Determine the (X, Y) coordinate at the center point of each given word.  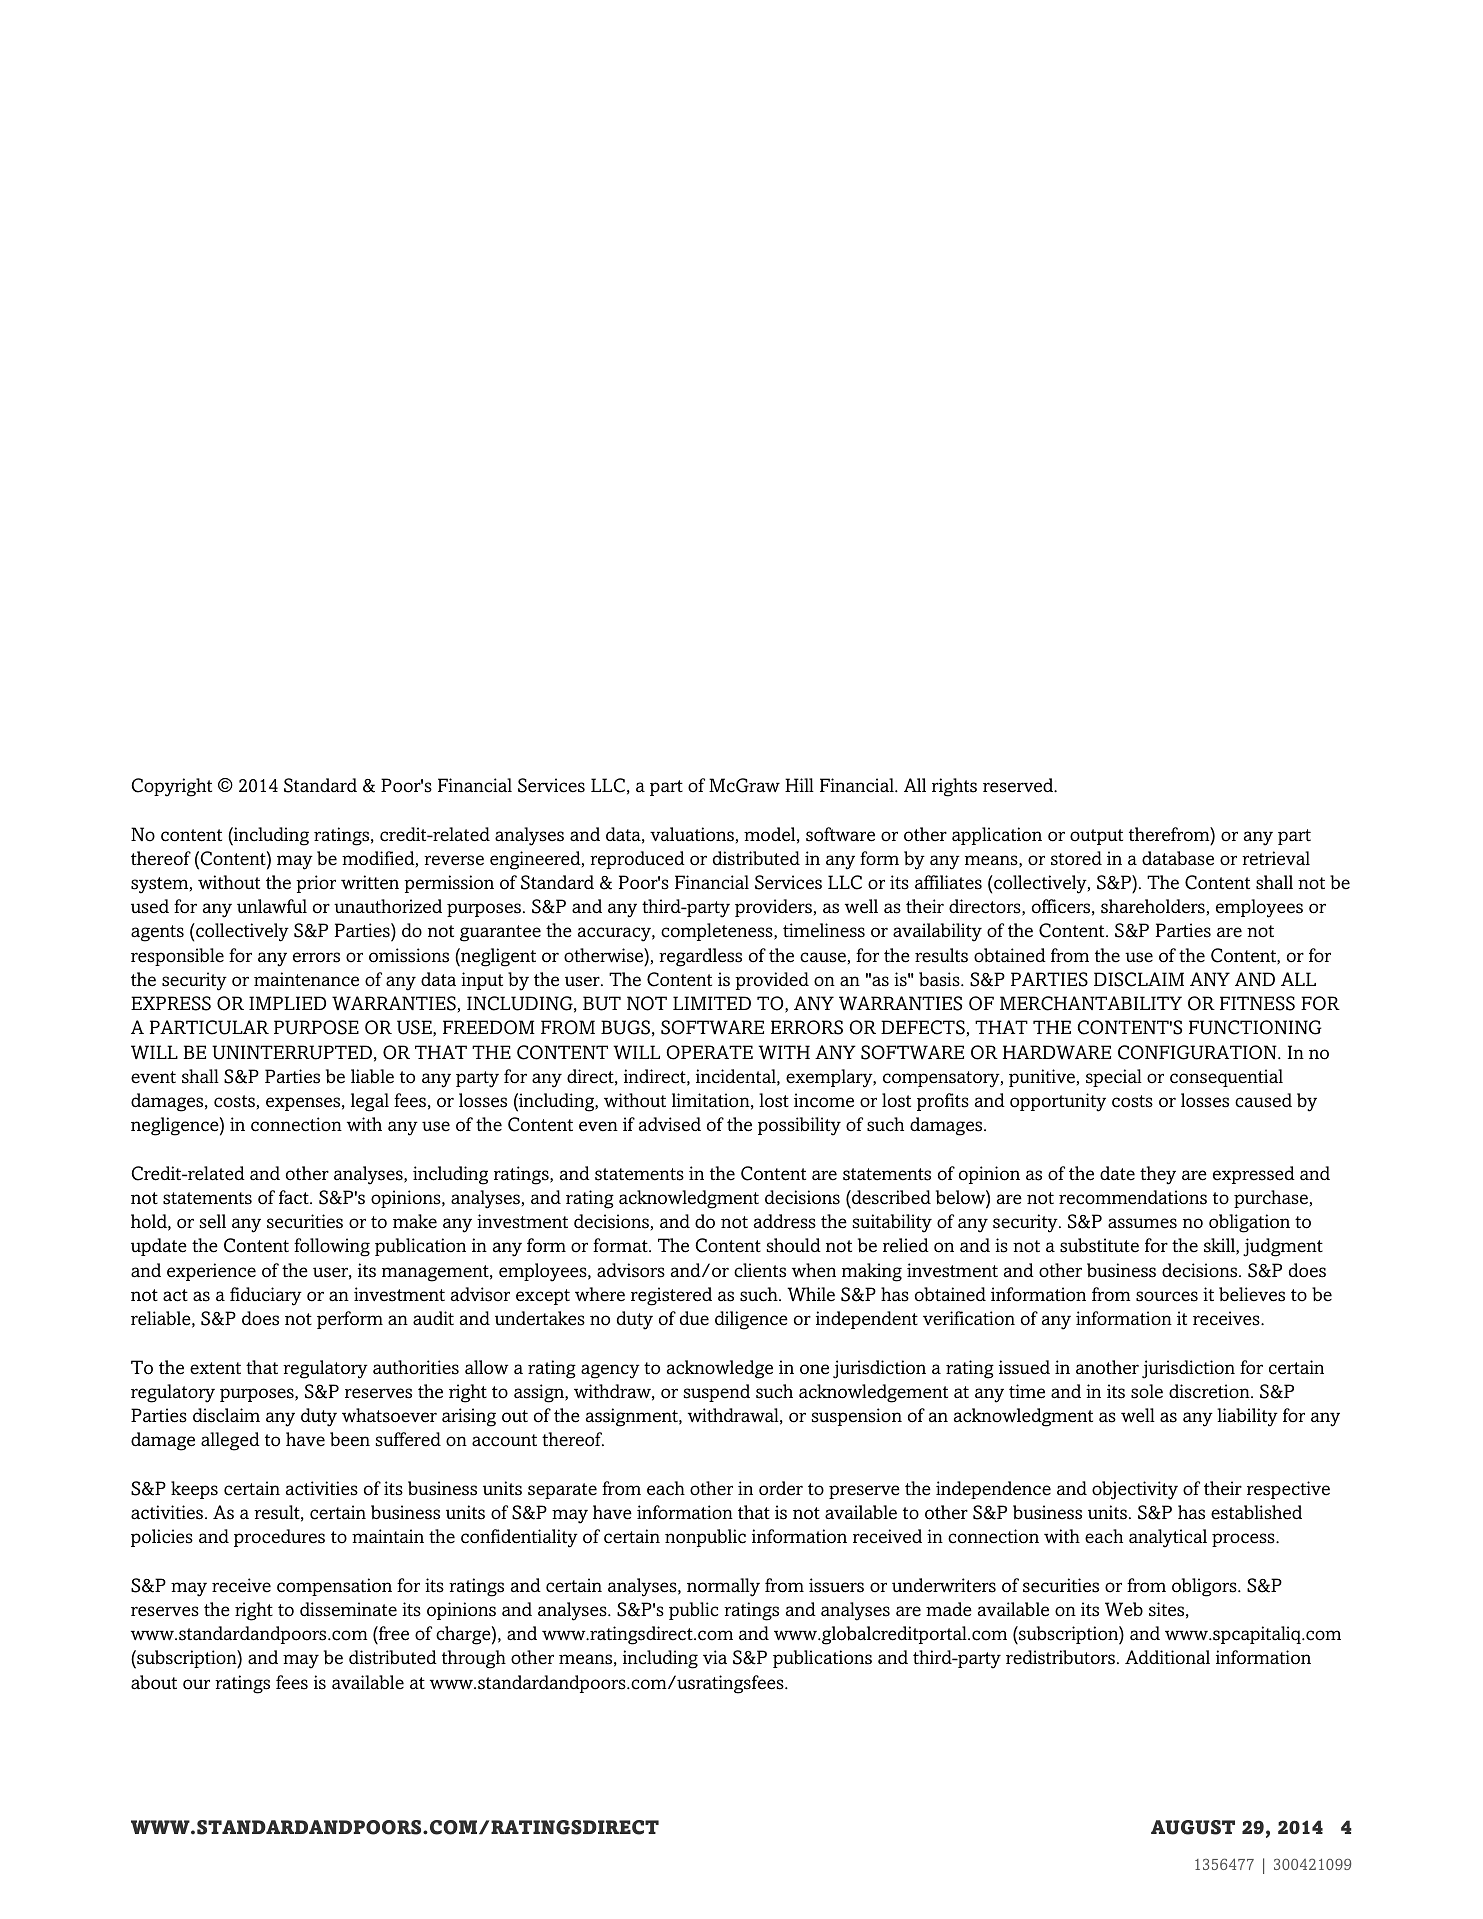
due (694, 1318)
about (154, 1682)
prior (316, 884)
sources (1167, 1296)
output (1096, 837)
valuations (692, 834)
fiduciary (266, 1296)
